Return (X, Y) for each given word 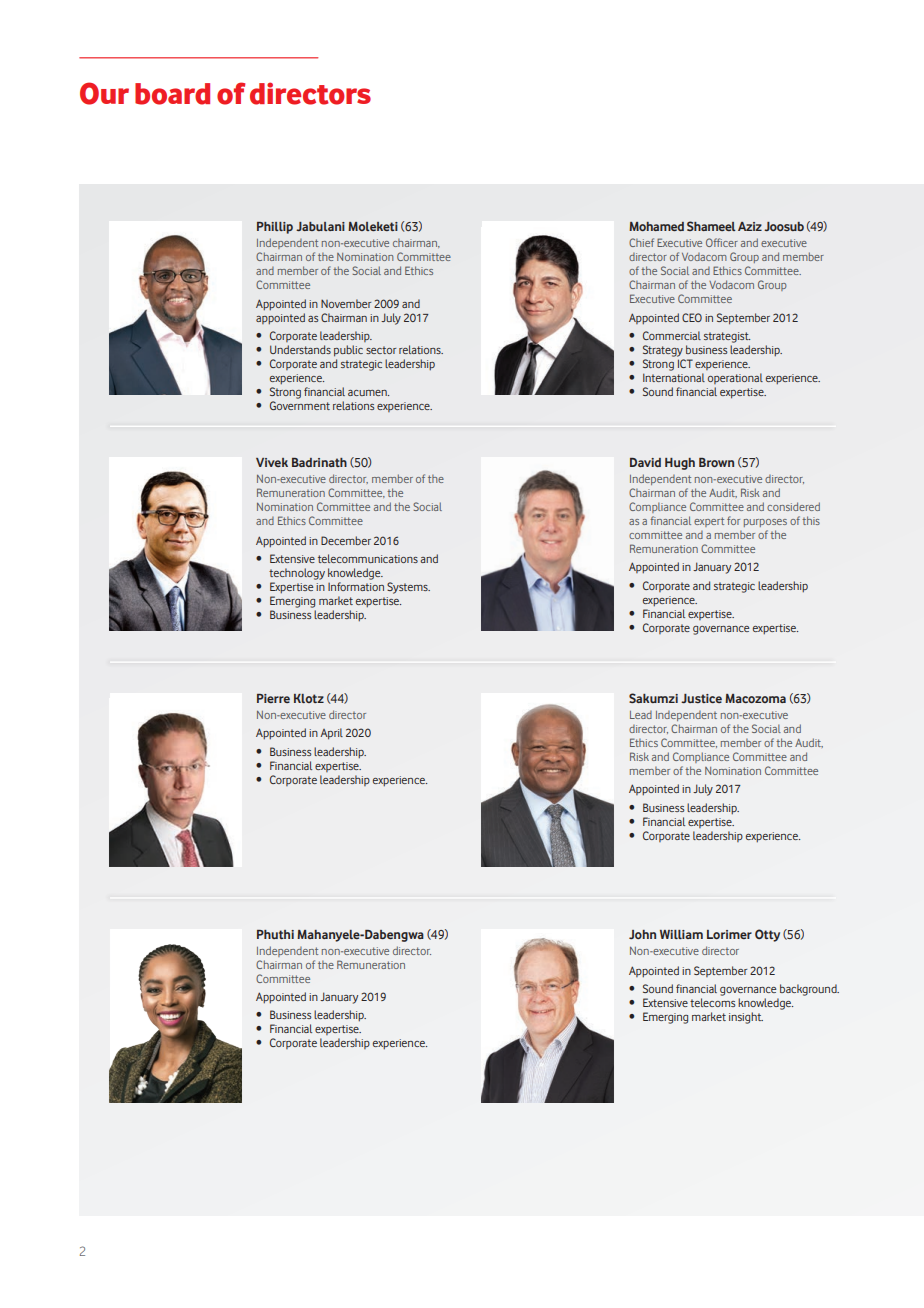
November (346, 303)
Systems (408, 588)
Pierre (273, 698)
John (642, 934)
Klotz (309, 698)
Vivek (272, 462)
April (331, 734)
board (172, 94)
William (681, 934)
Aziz (750, 226)
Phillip (275, 228)
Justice (701, 698)
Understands (300, 349)
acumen (368, 393)
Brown (716, 462)
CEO (692, 317)
